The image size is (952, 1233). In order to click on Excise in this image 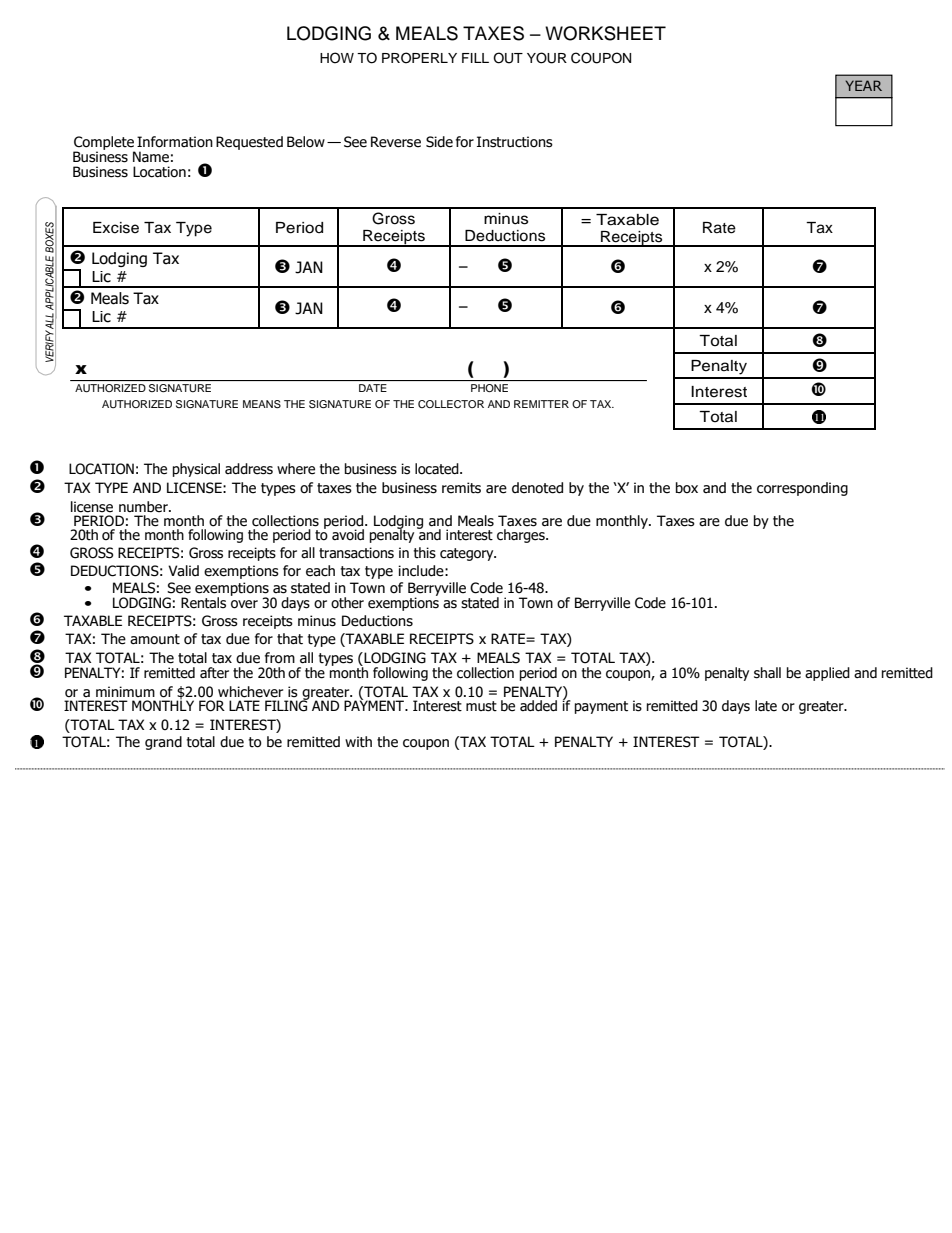, I will do `click(116, 228)`.
